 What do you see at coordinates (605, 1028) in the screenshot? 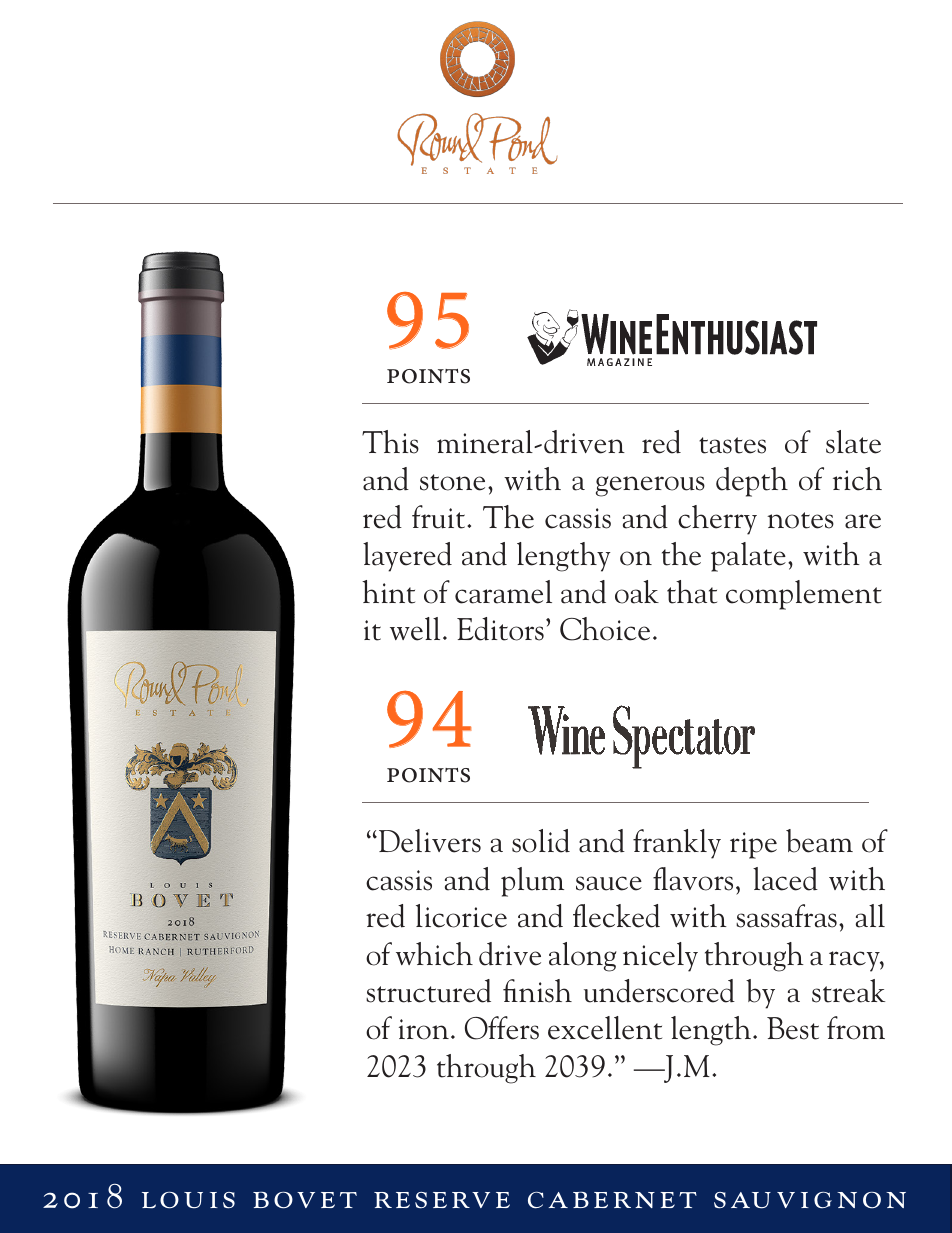
I see `excellent` at bounding box center [605, 1028].
